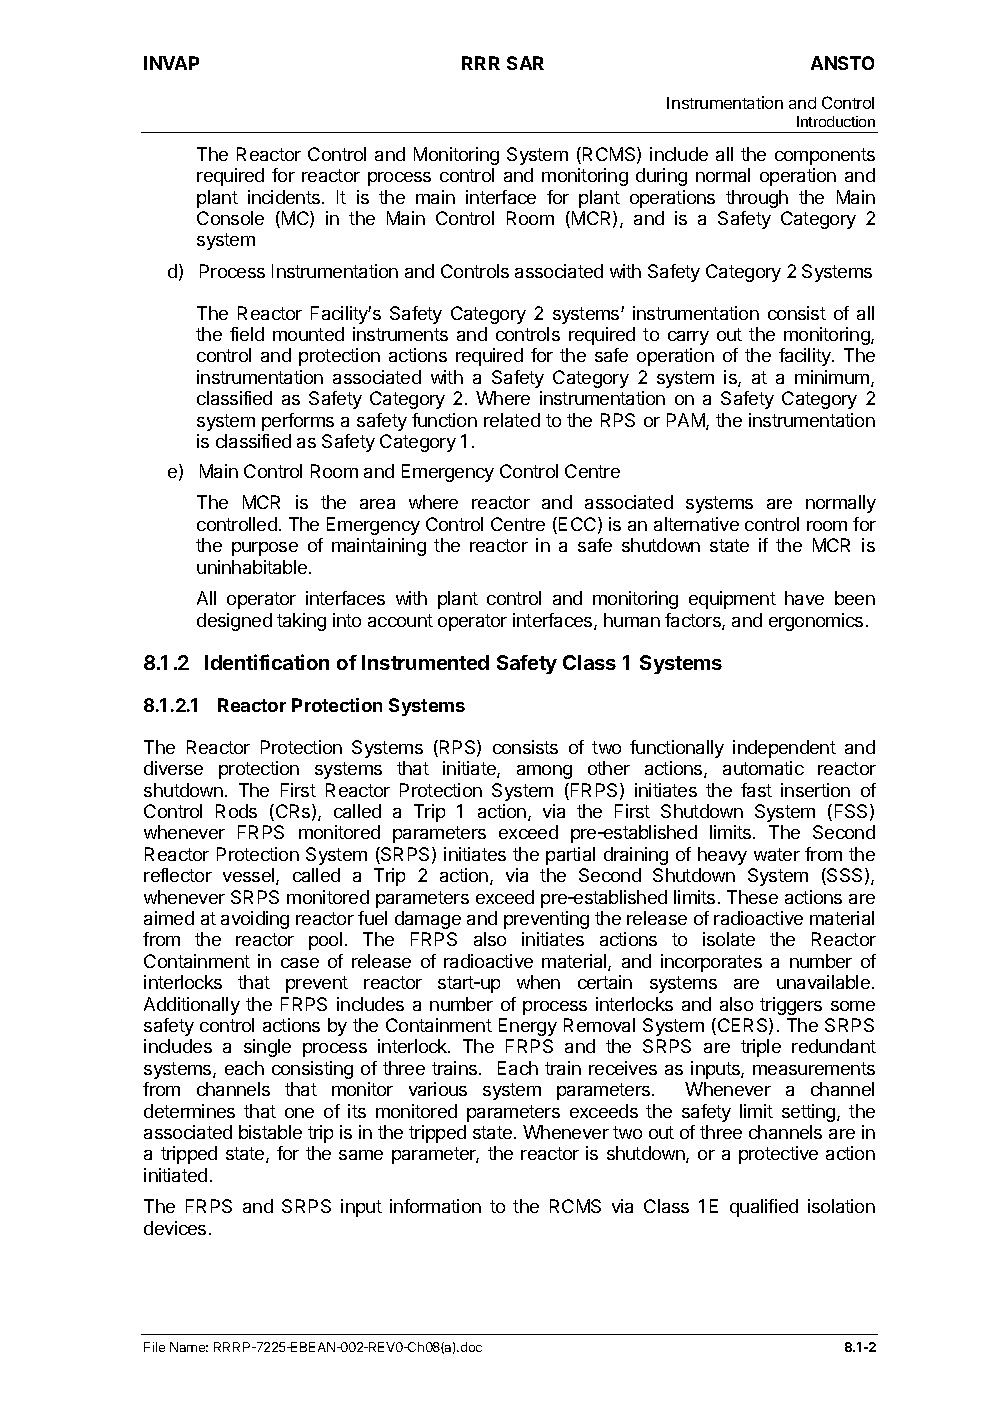  What do you see at coordinates (428, 920) in the screenshot?
I see `damage` at bounding box center [428, 920].
